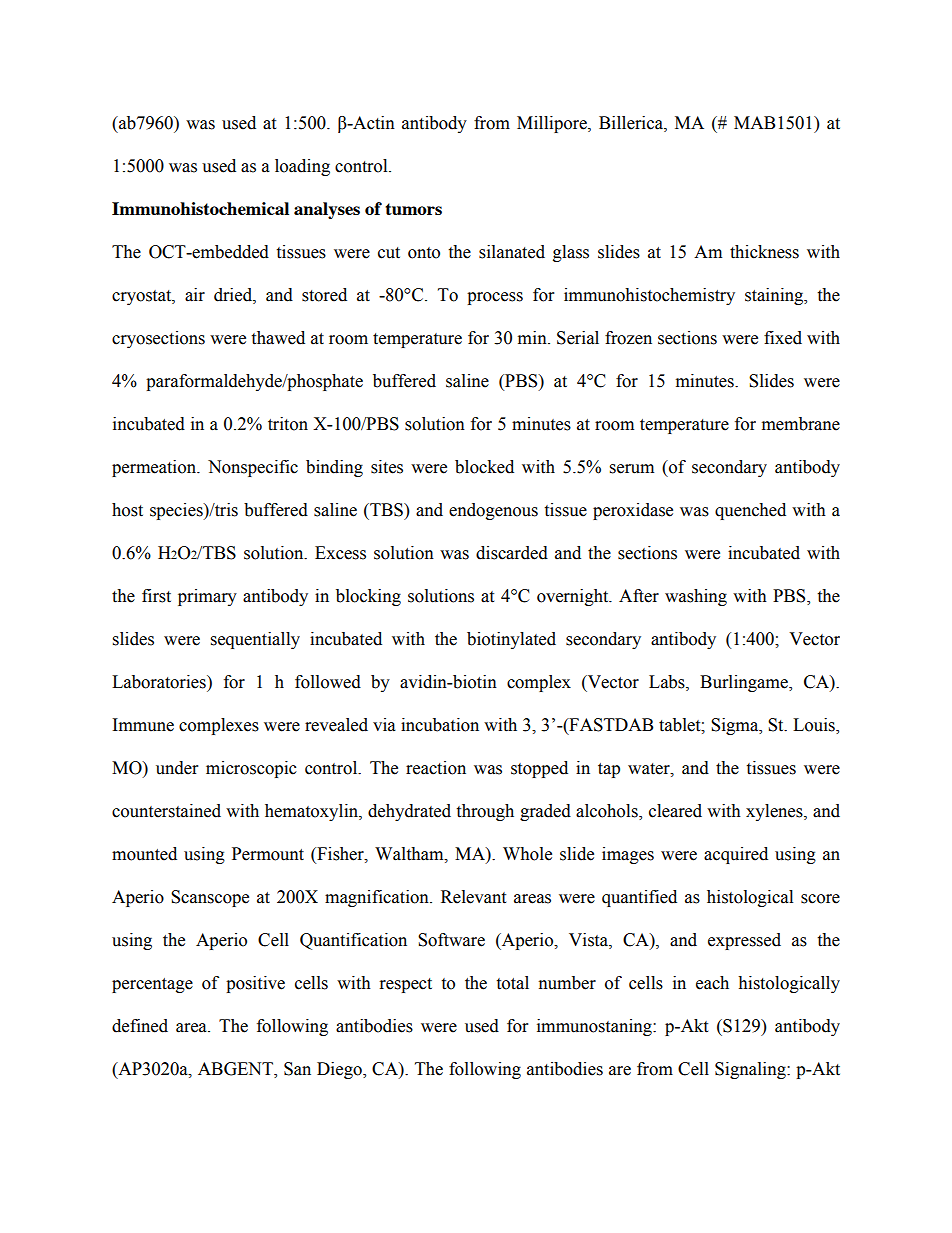  What do you see at coordinates (440, 725) in the page?
I see `incubation` at bounding box center [440, 725].
